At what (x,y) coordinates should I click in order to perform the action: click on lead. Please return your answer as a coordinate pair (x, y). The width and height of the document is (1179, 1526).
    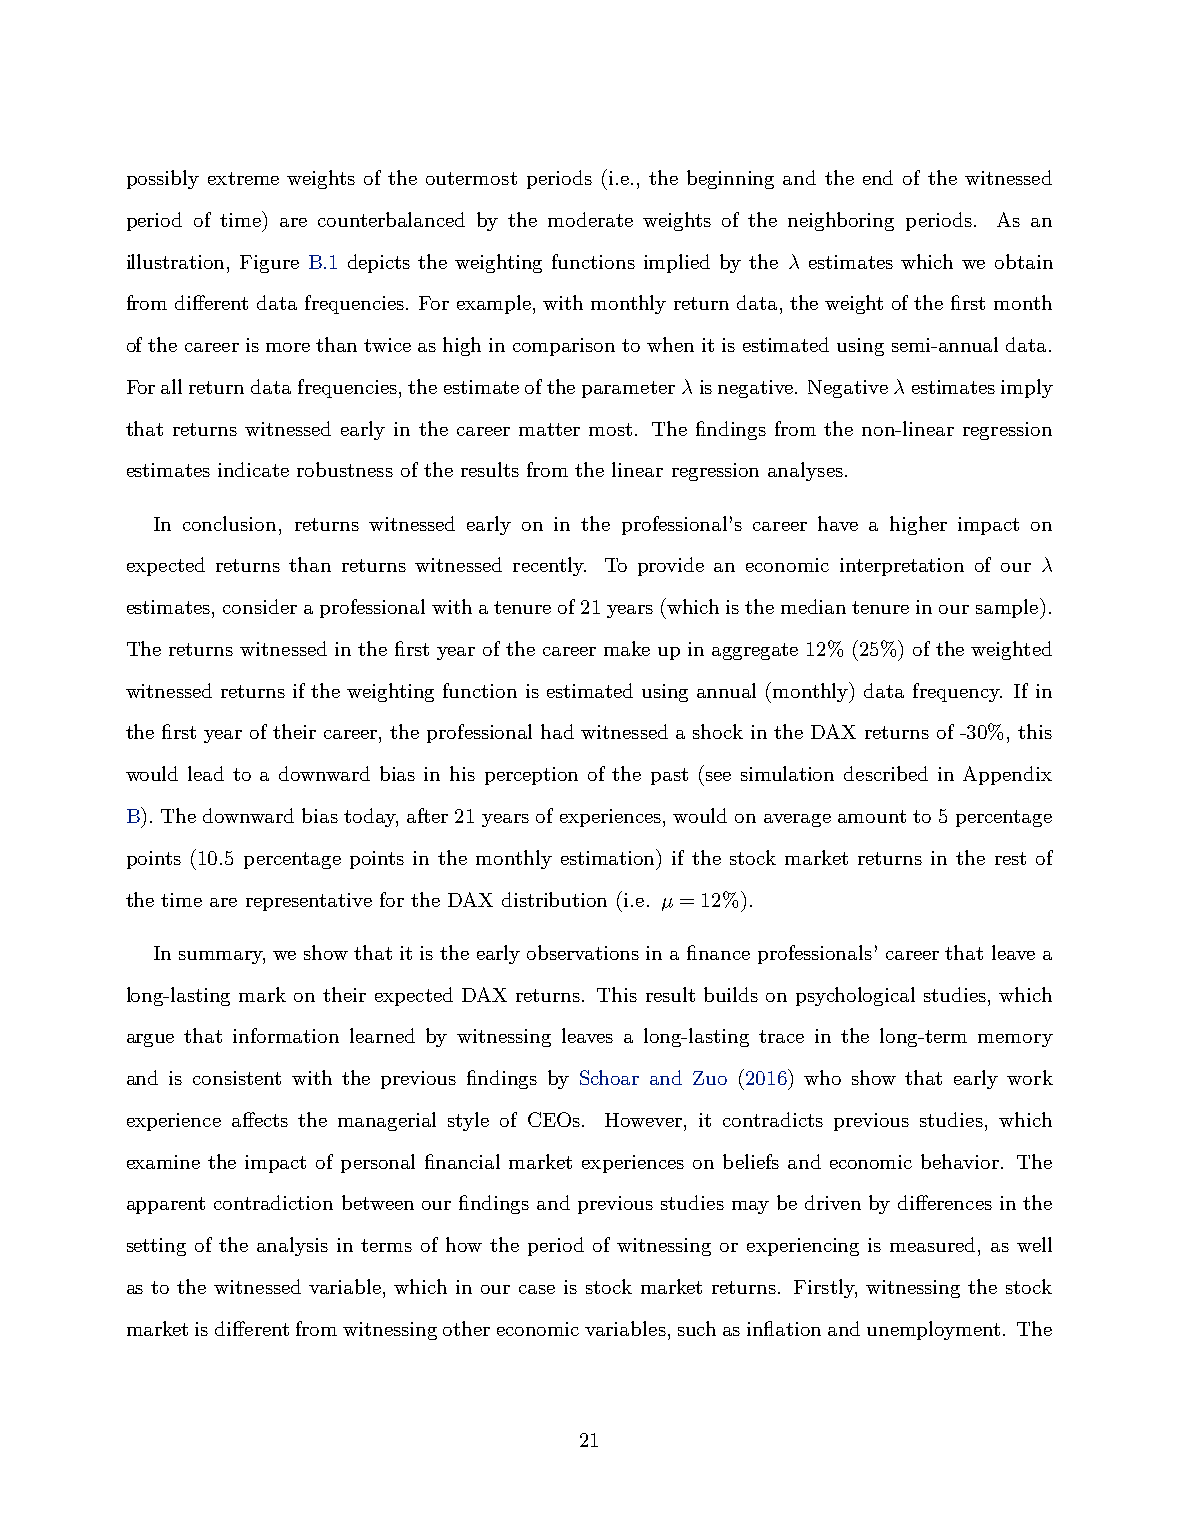
    Looking at the image, I should click on (206, 773).
